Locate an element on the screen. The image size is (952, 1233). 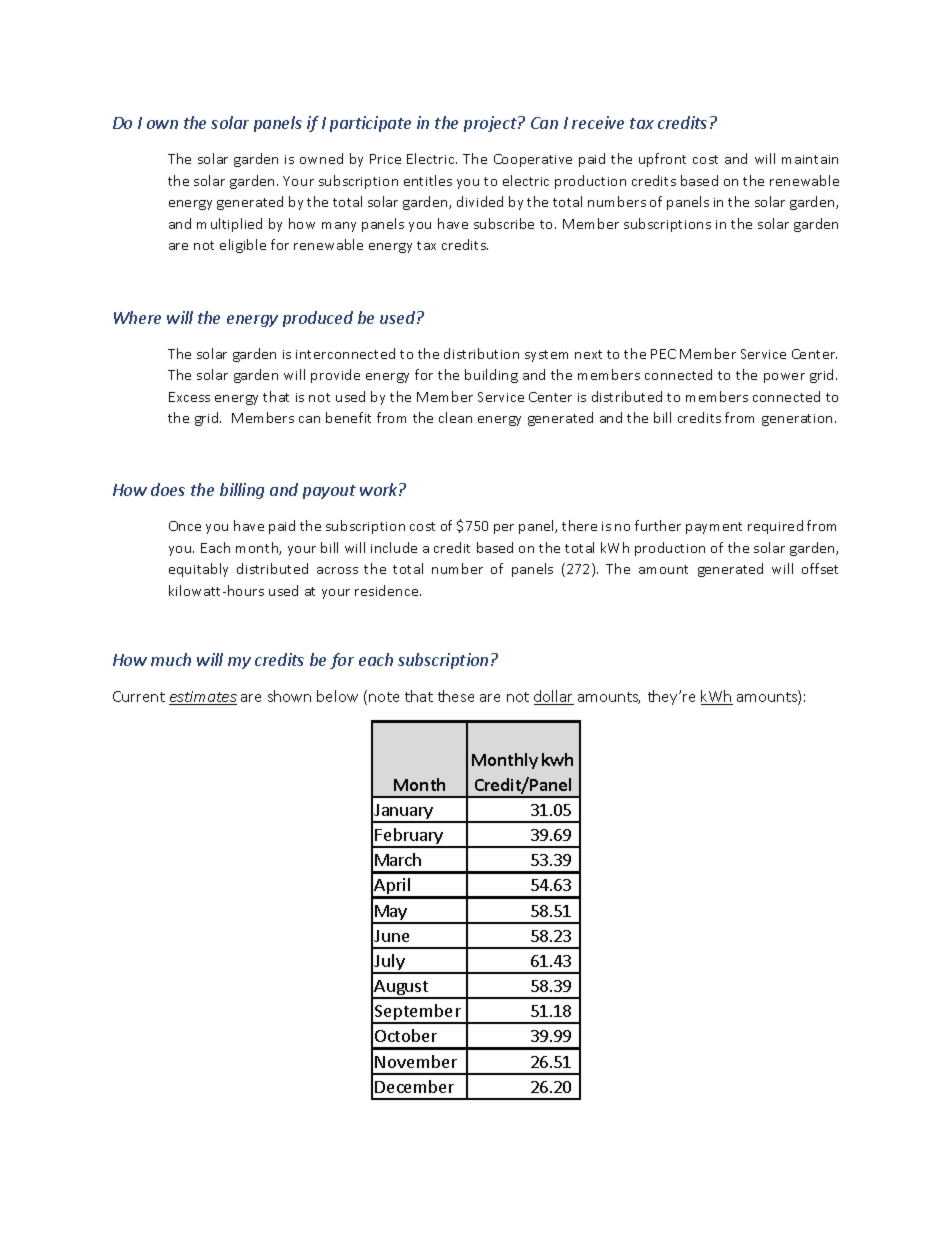
October is located at coordinates (406, 1035).
